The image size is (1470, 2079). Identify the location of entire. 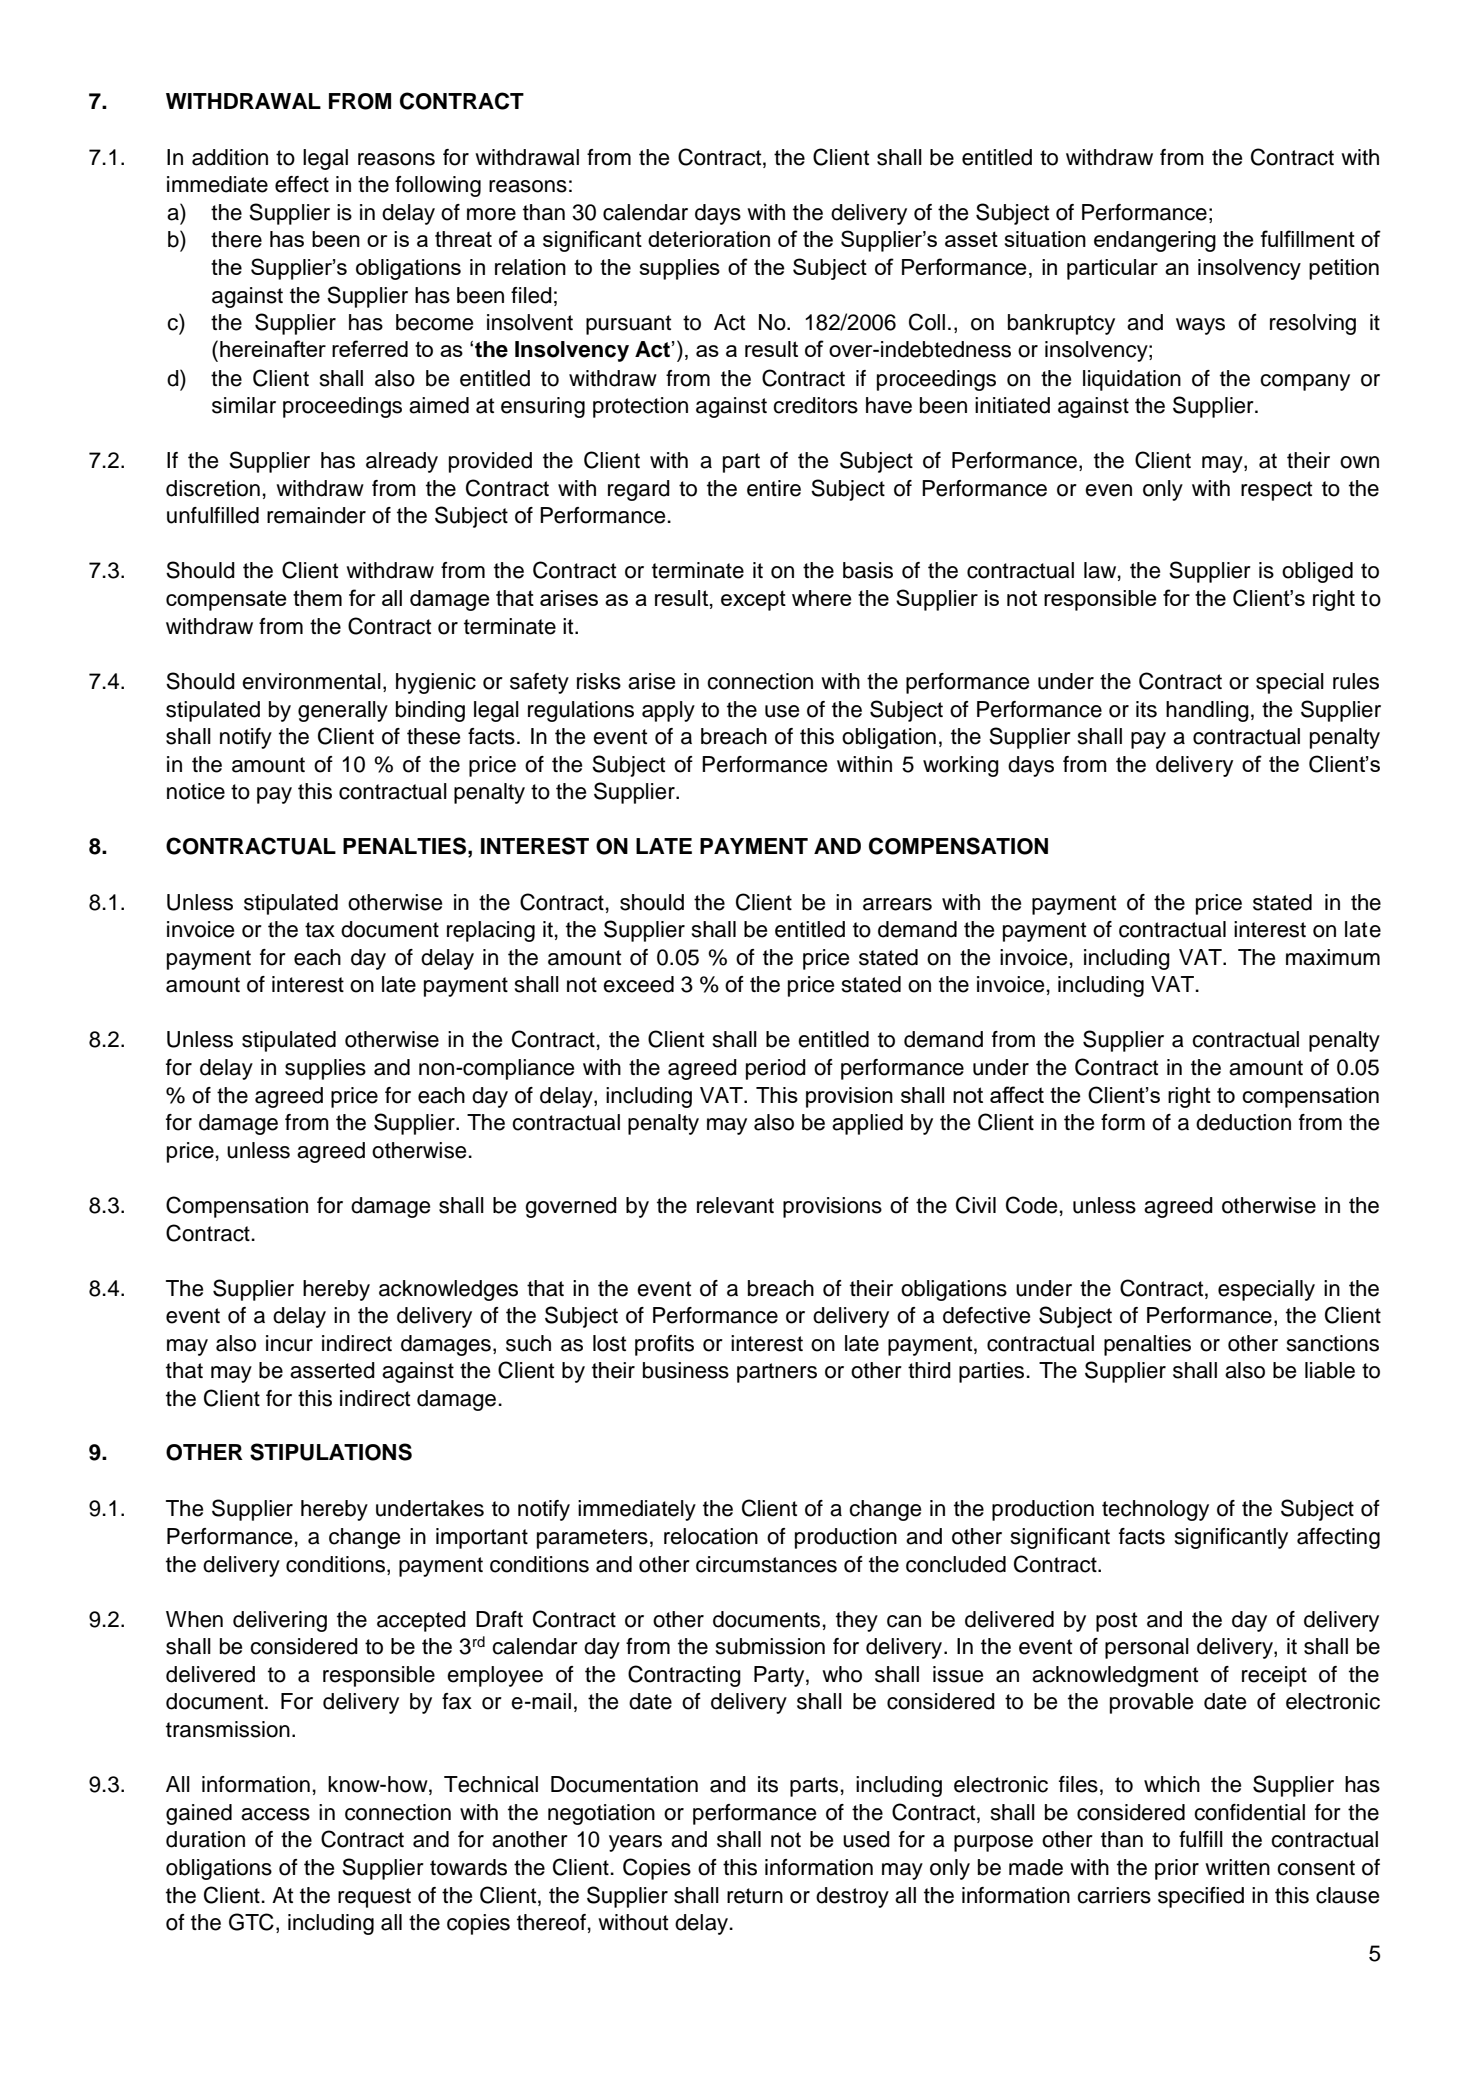
(774, 488).
